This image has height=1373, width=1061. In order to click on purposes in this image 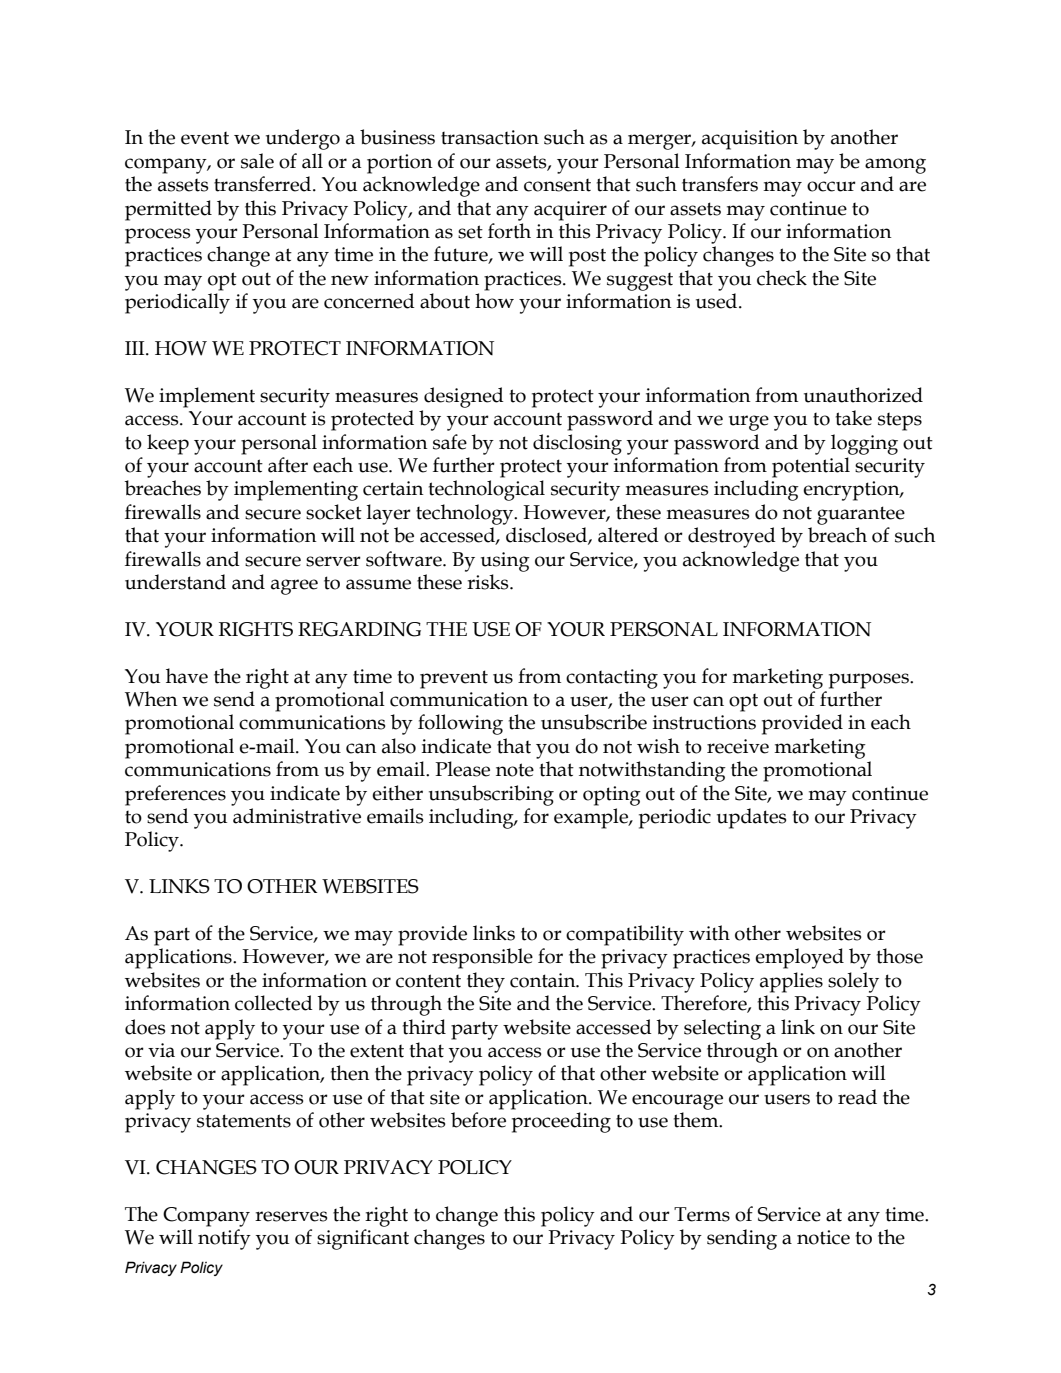, I will do `click(870, 681)`.
